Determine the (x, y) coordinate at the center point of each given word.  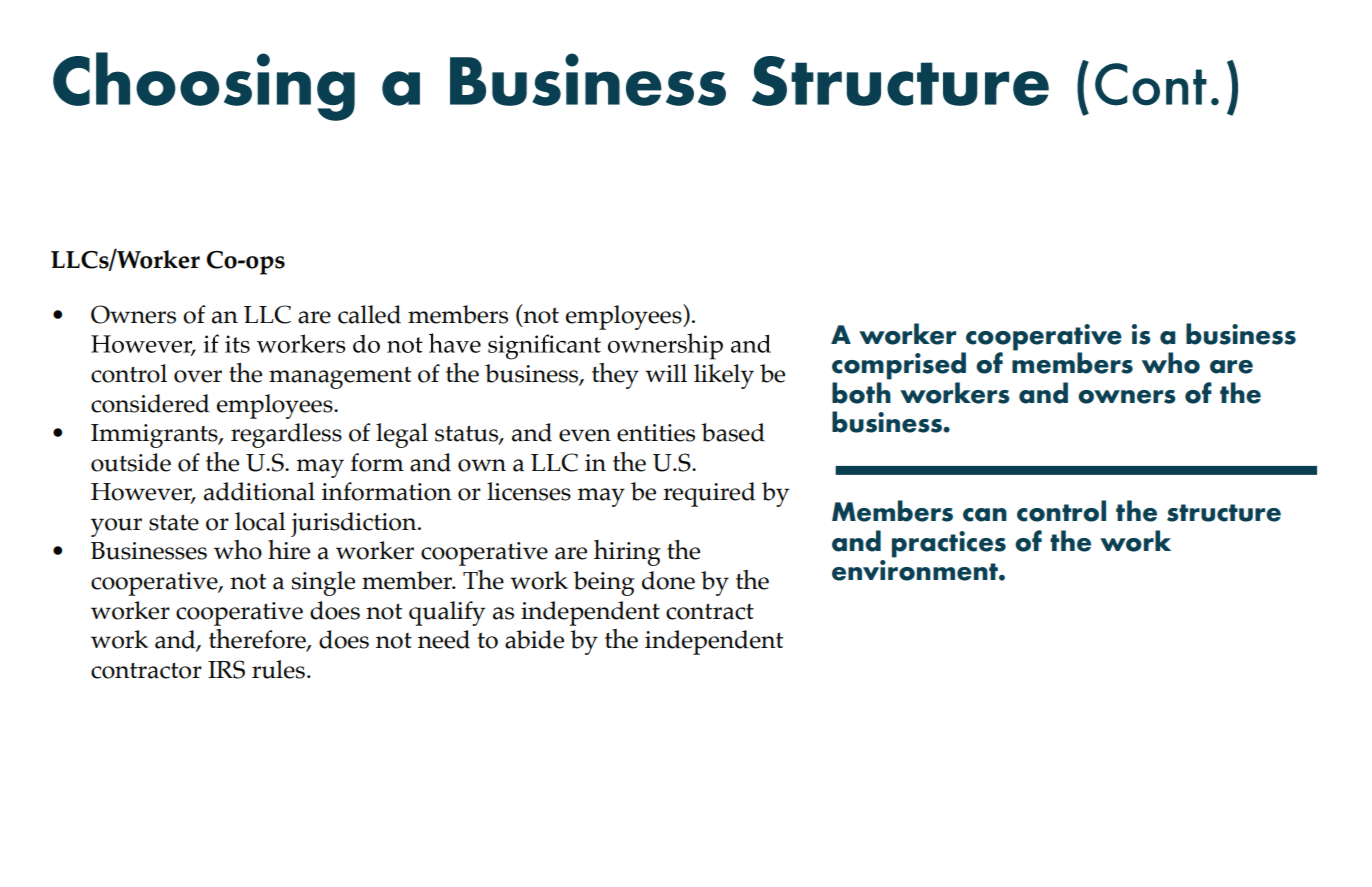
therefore (258, 640)
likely (724, 376)
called (369, 314)
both (861, 393)
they (615, 376)
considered (150, 403)
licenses (529, 491)
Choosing (204, 86)
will (666, 373)
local (260, 521)
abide (534, 639)
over (198, 376)
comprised (899, 366)
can (985, 515)
